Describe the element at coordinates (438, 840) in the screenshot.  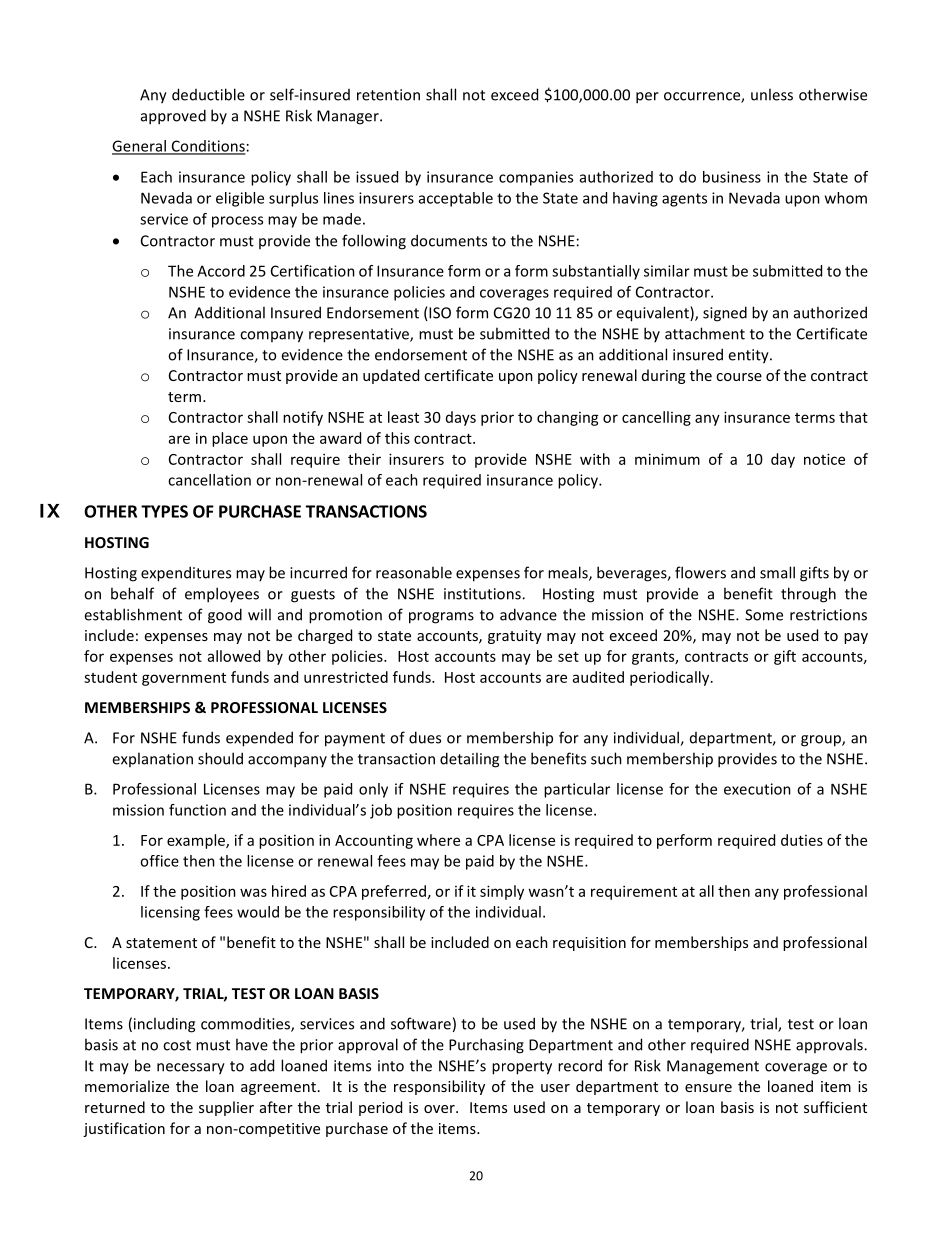
I see `where` at that location.
